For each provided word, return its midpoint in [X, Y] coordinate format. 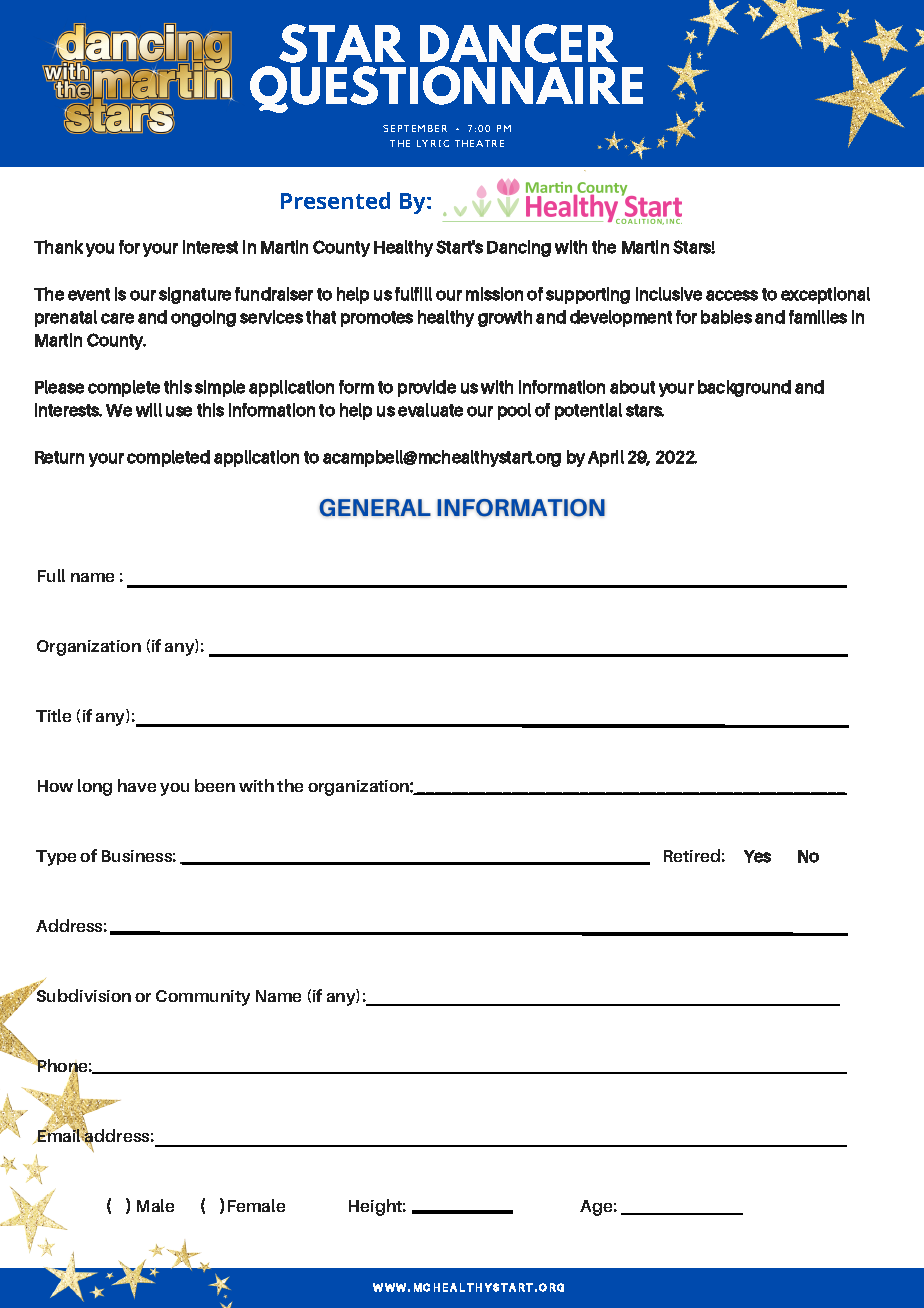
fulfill [413, 294]
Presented [335, 200]
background [744, 388]
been [215, 785]
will [149, 410]
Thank [58, 247]
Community [203, 998]
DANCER [519, 43]
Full [51, 575]
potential [588, 411]
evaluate [430, 410]
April [606, 458]
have [137, 785]
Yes [757, 856]
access [732, 295]
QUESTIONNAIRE [446, 89]
